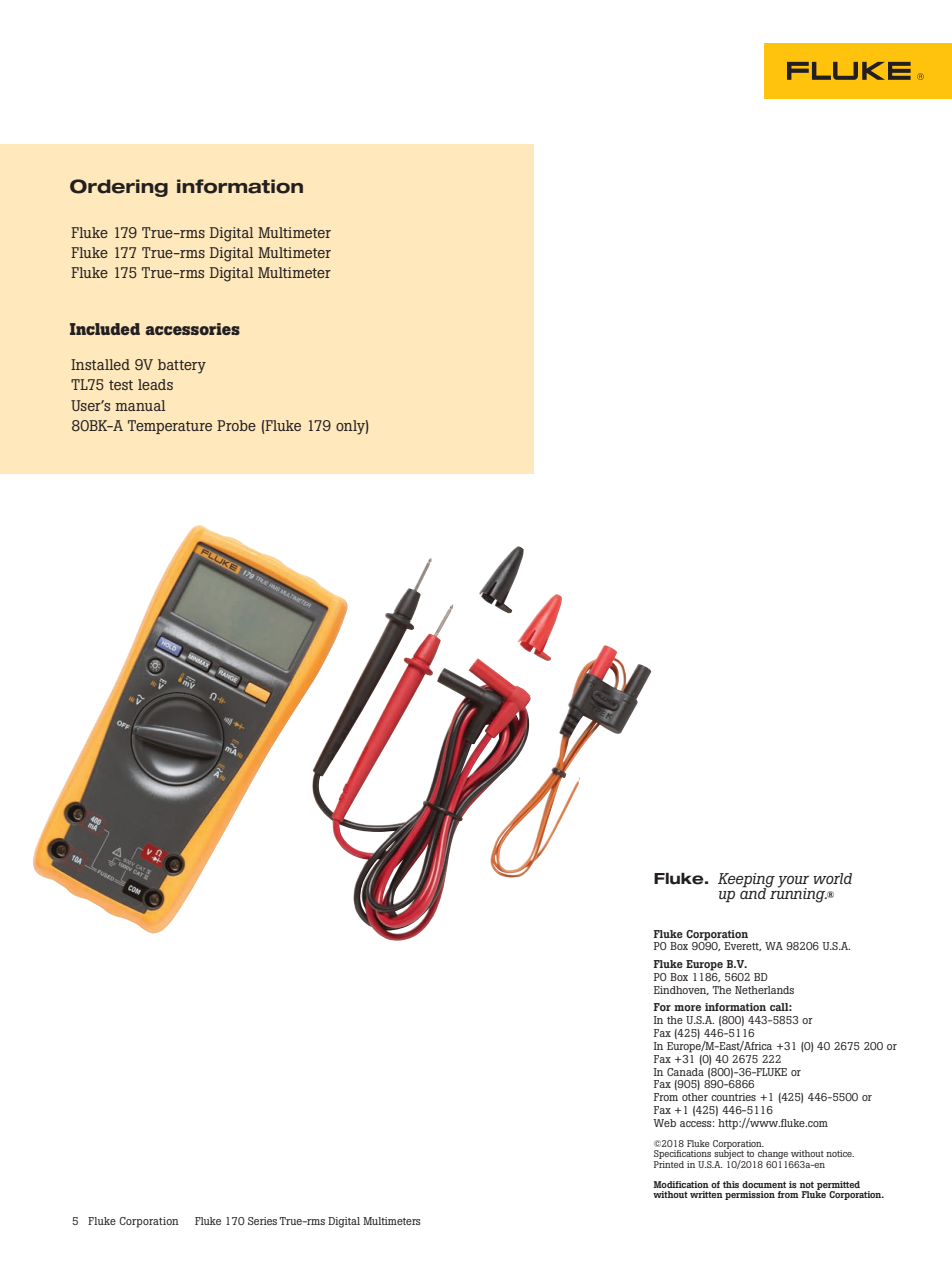  What do you see at coordinates (170, 427) in the image?
I see `Temperature` at bounding box center [170, 427].
